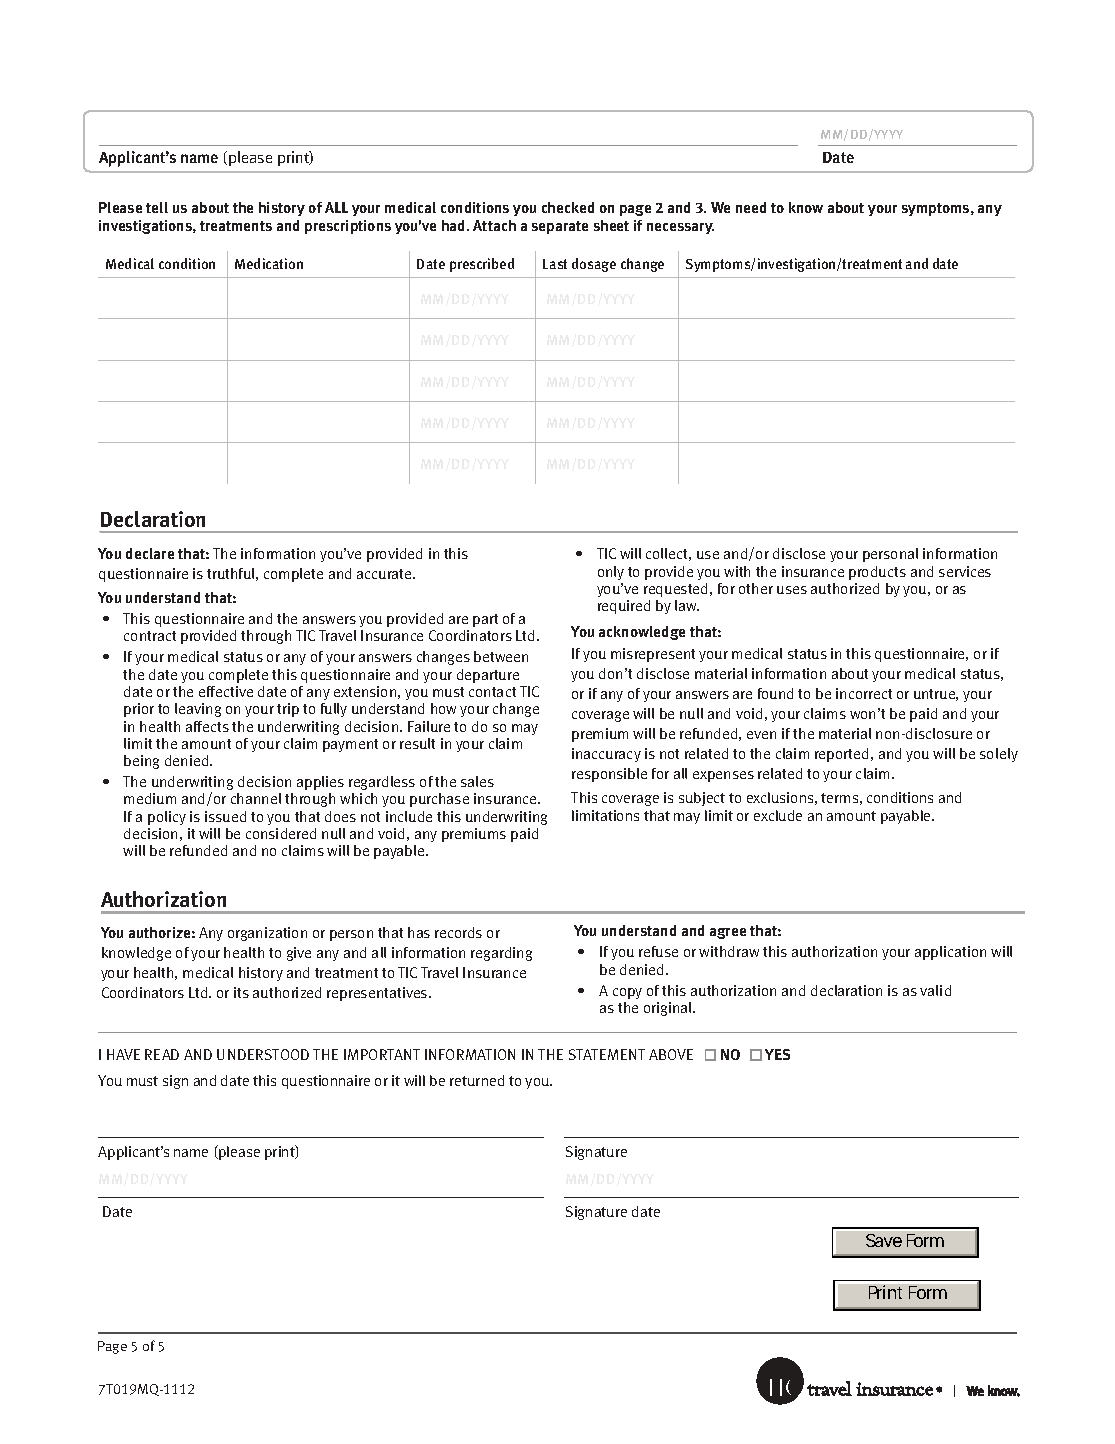  I want to click on Medication, so click(269, 263).
